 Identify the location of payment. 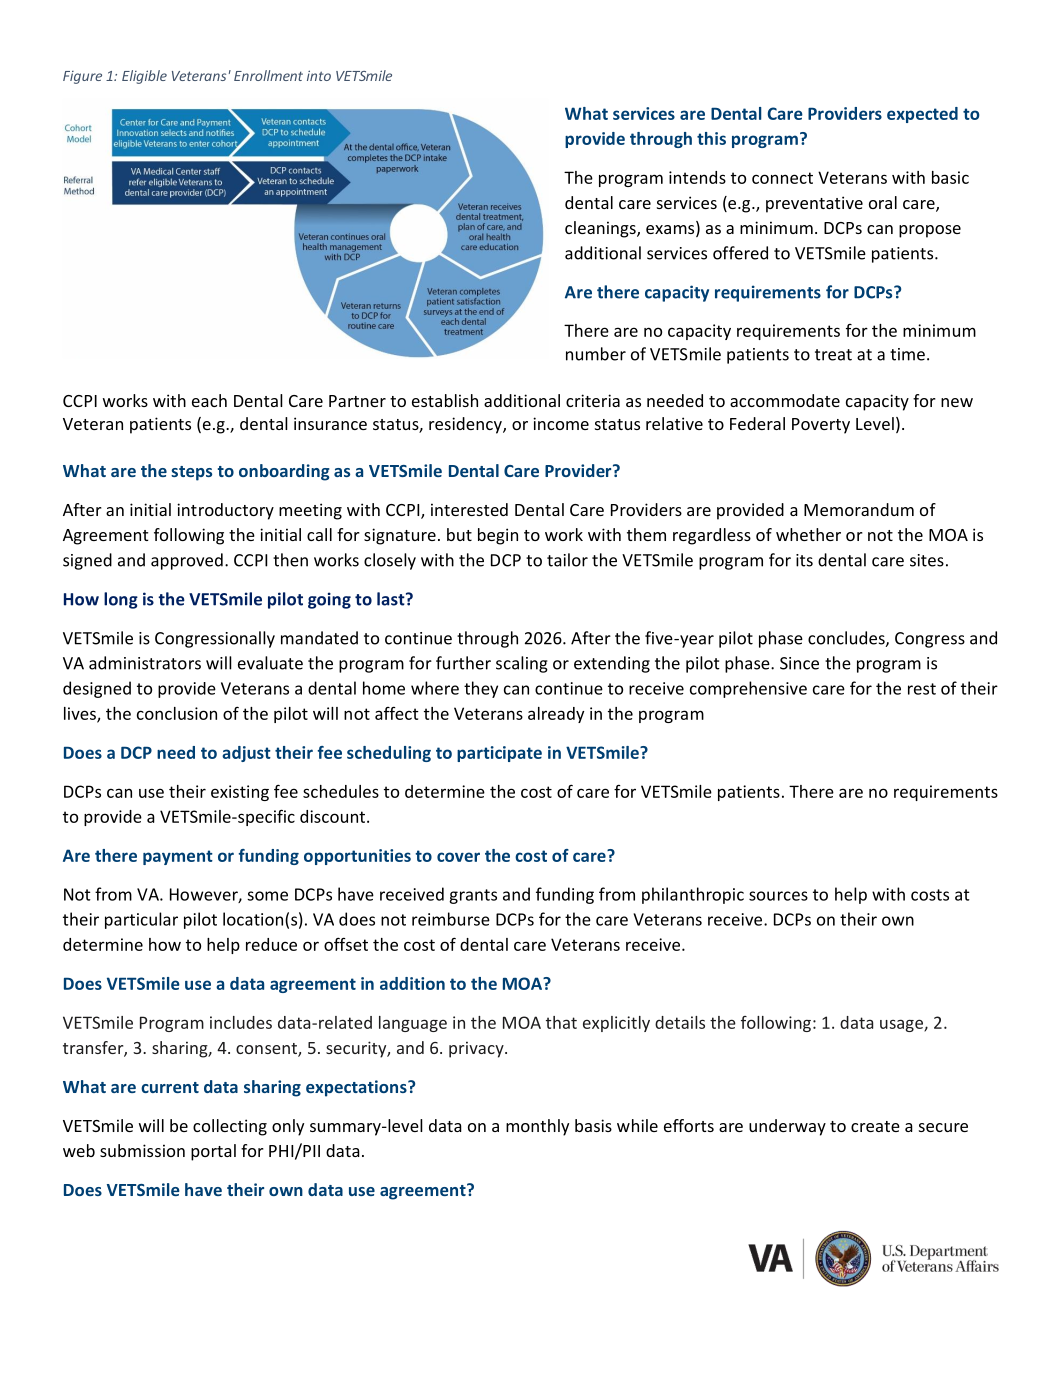
(178, 857).
